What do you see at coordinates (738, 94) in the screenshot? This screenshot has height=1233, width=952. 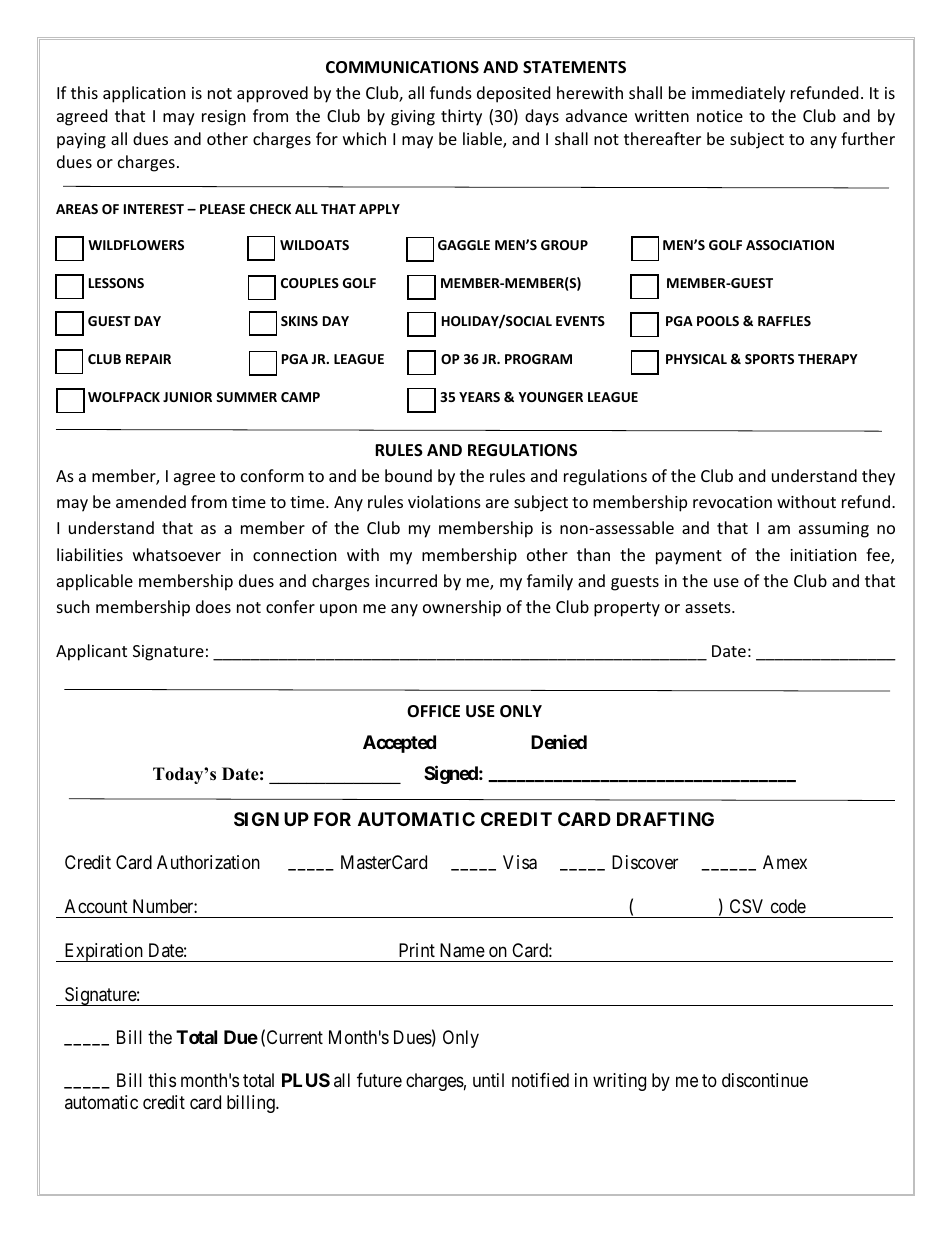 I see `immediately` at bounding box center [738, 94].
